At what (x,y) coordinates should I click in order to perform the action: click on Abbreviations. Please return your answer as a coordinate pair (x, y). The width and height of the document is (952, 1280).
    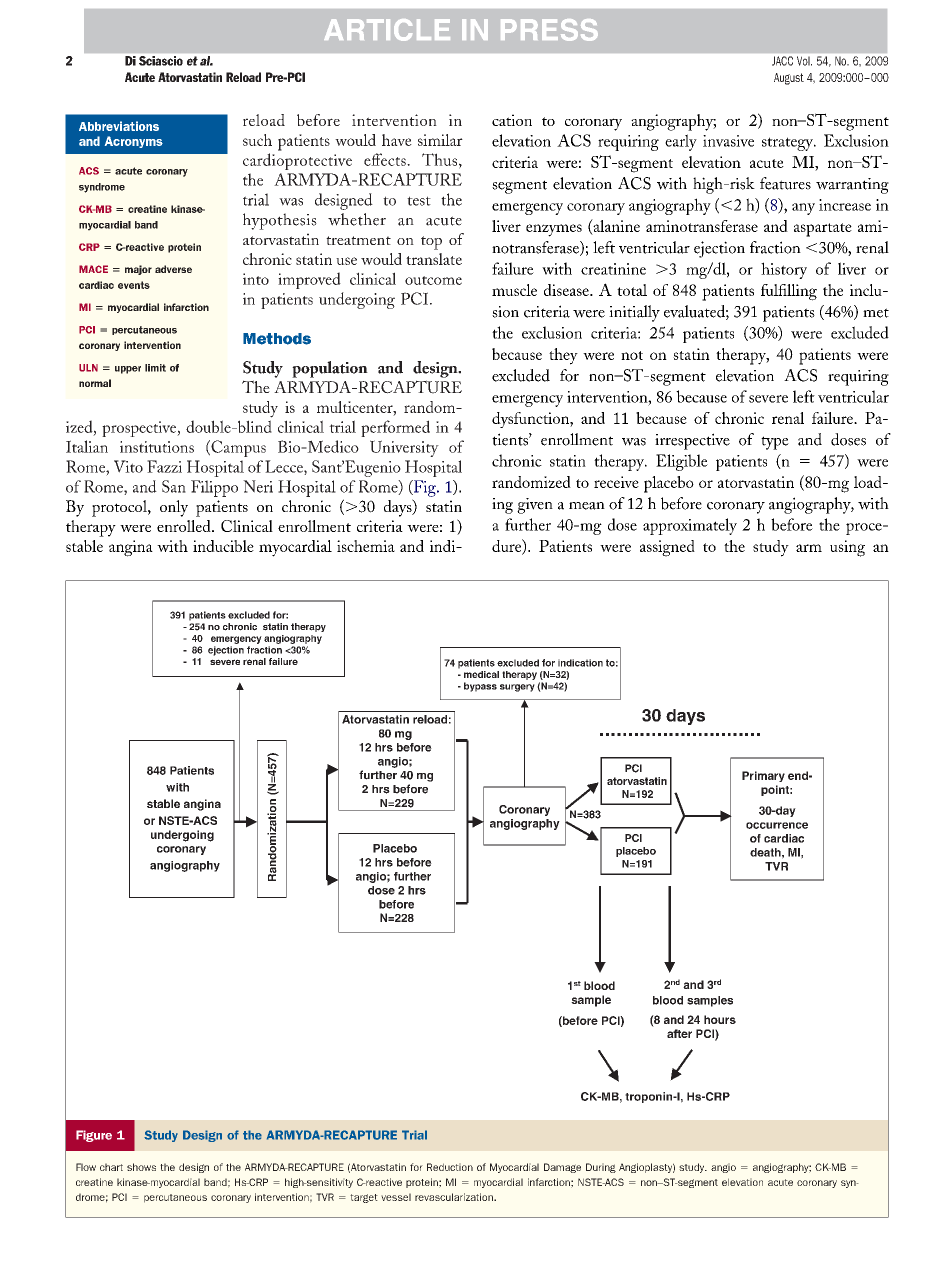
    Looking at the image, I should click on (119, 126).
